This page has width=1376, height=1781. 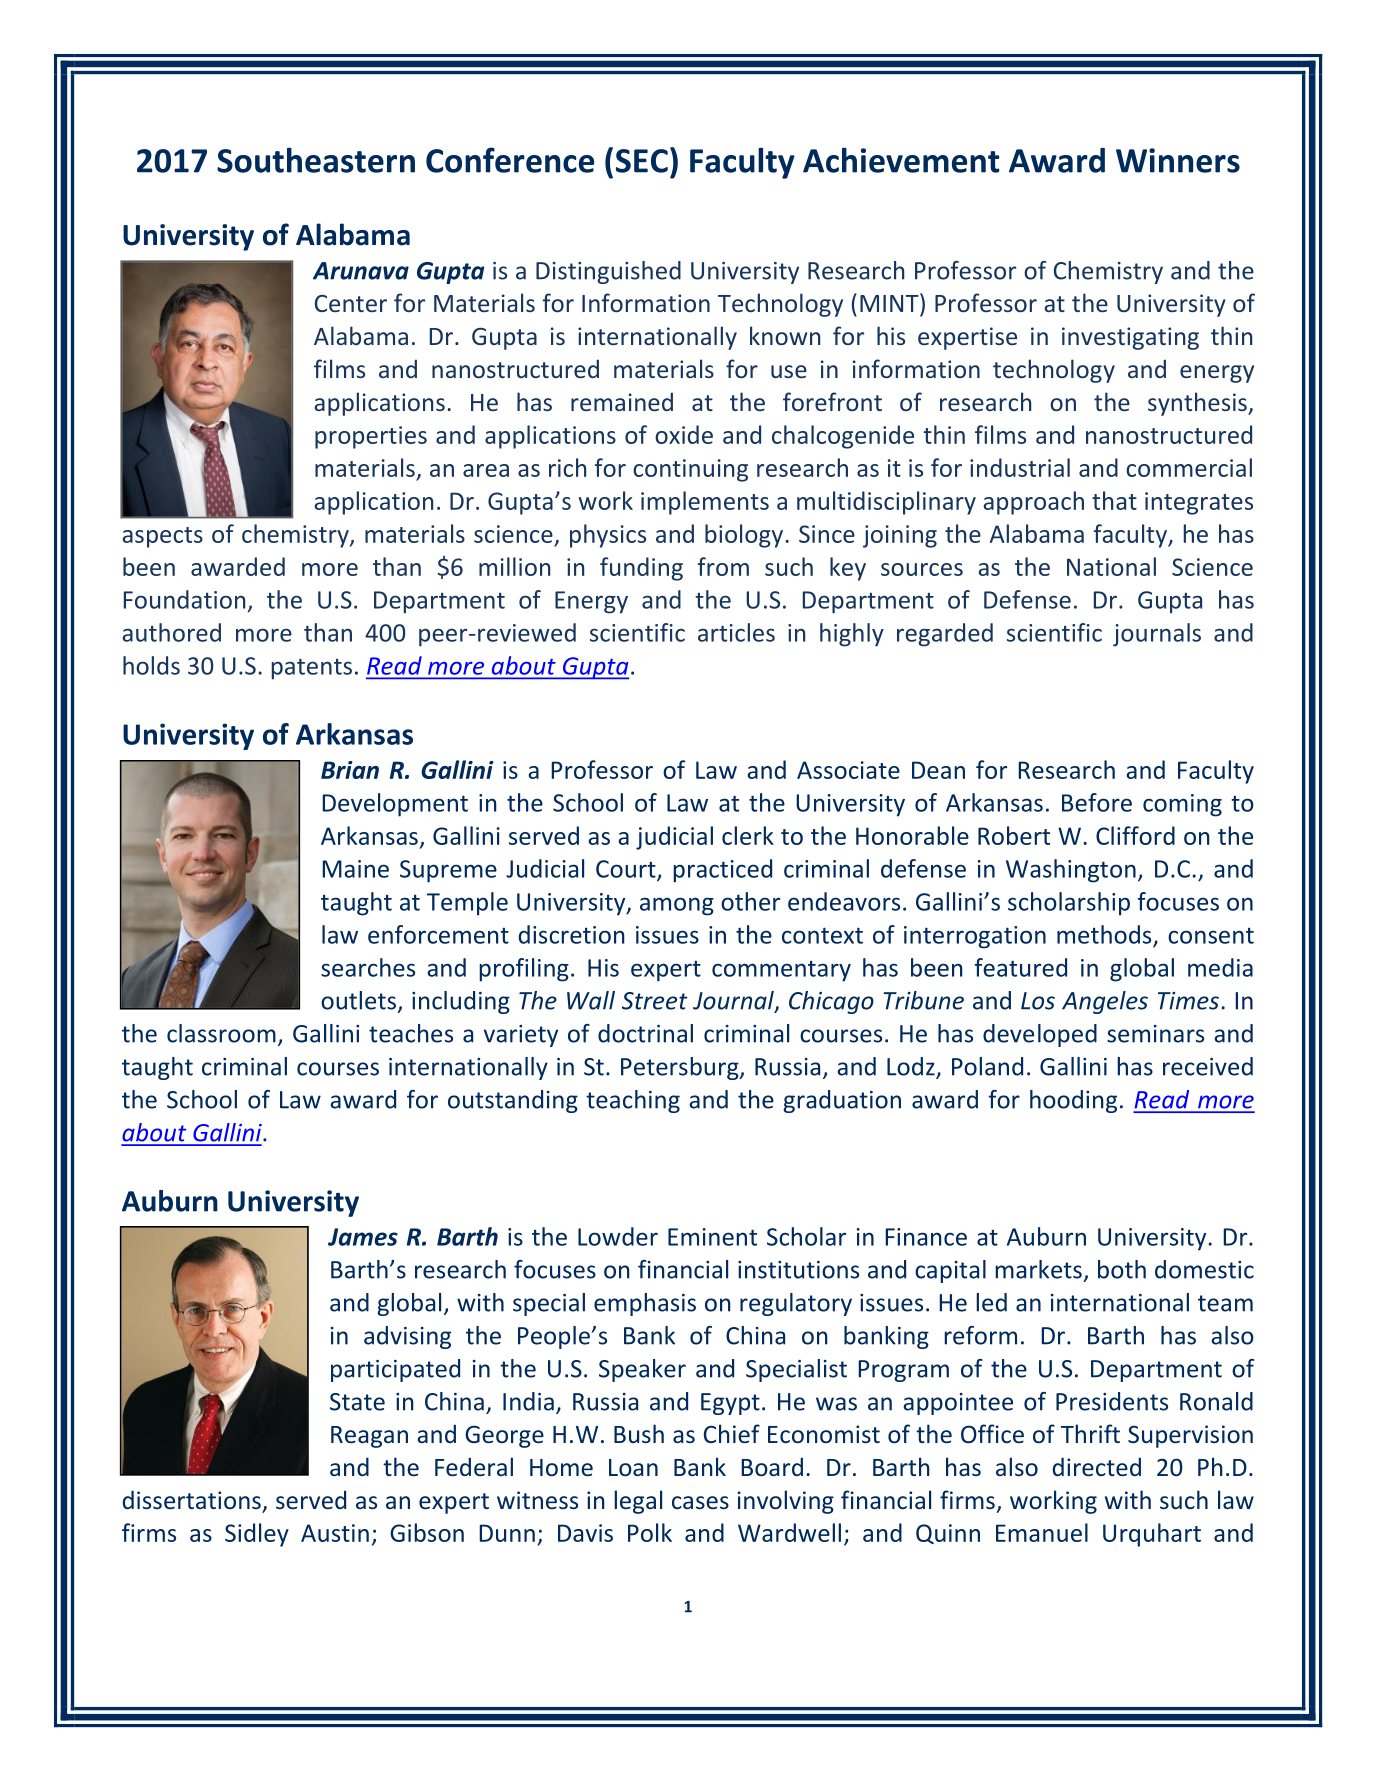 What do you see at coordinates (1040, 1035) in the page?
I see `developed` at bounding box center [1040, 1035].
